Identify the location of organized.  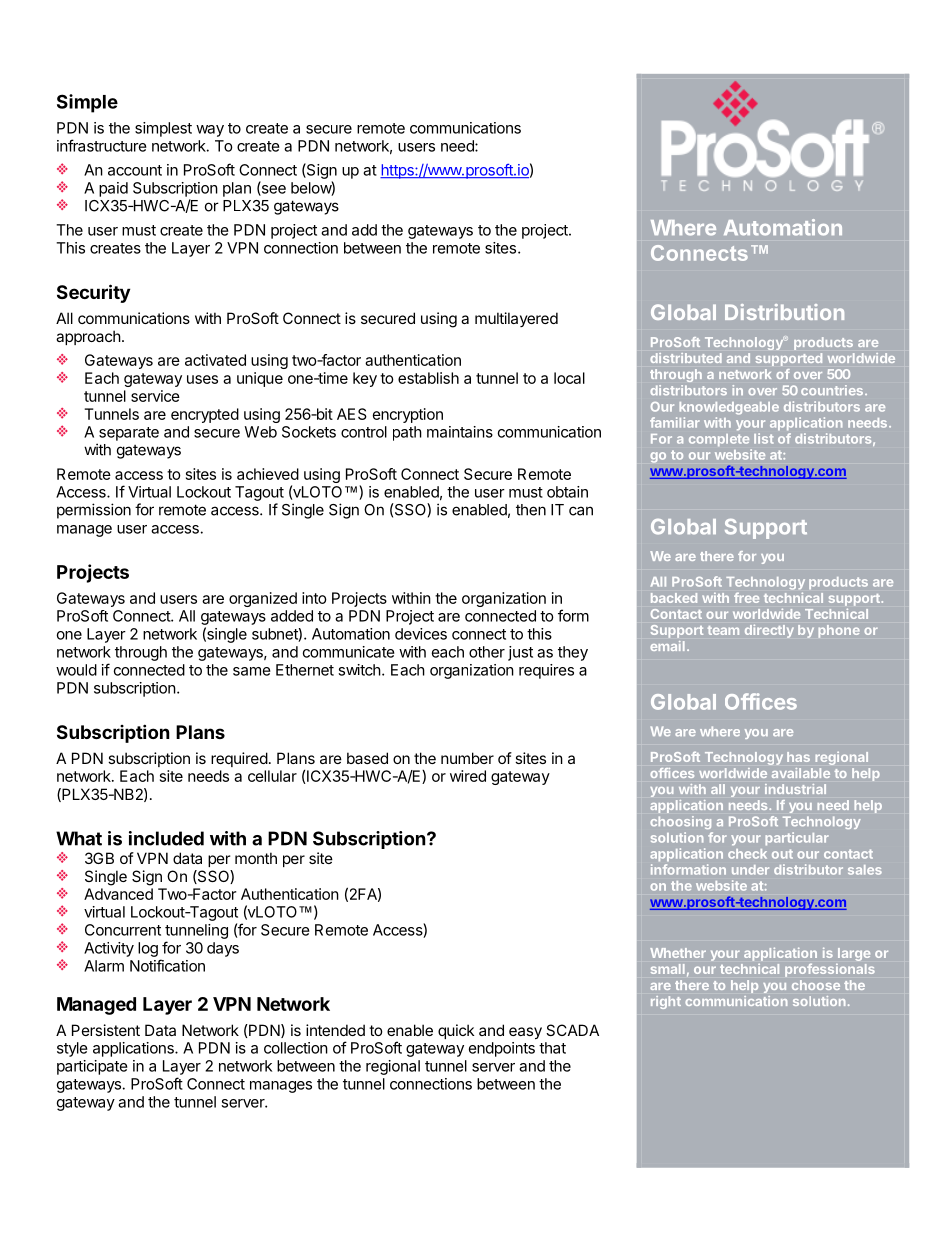
(263, 599).
